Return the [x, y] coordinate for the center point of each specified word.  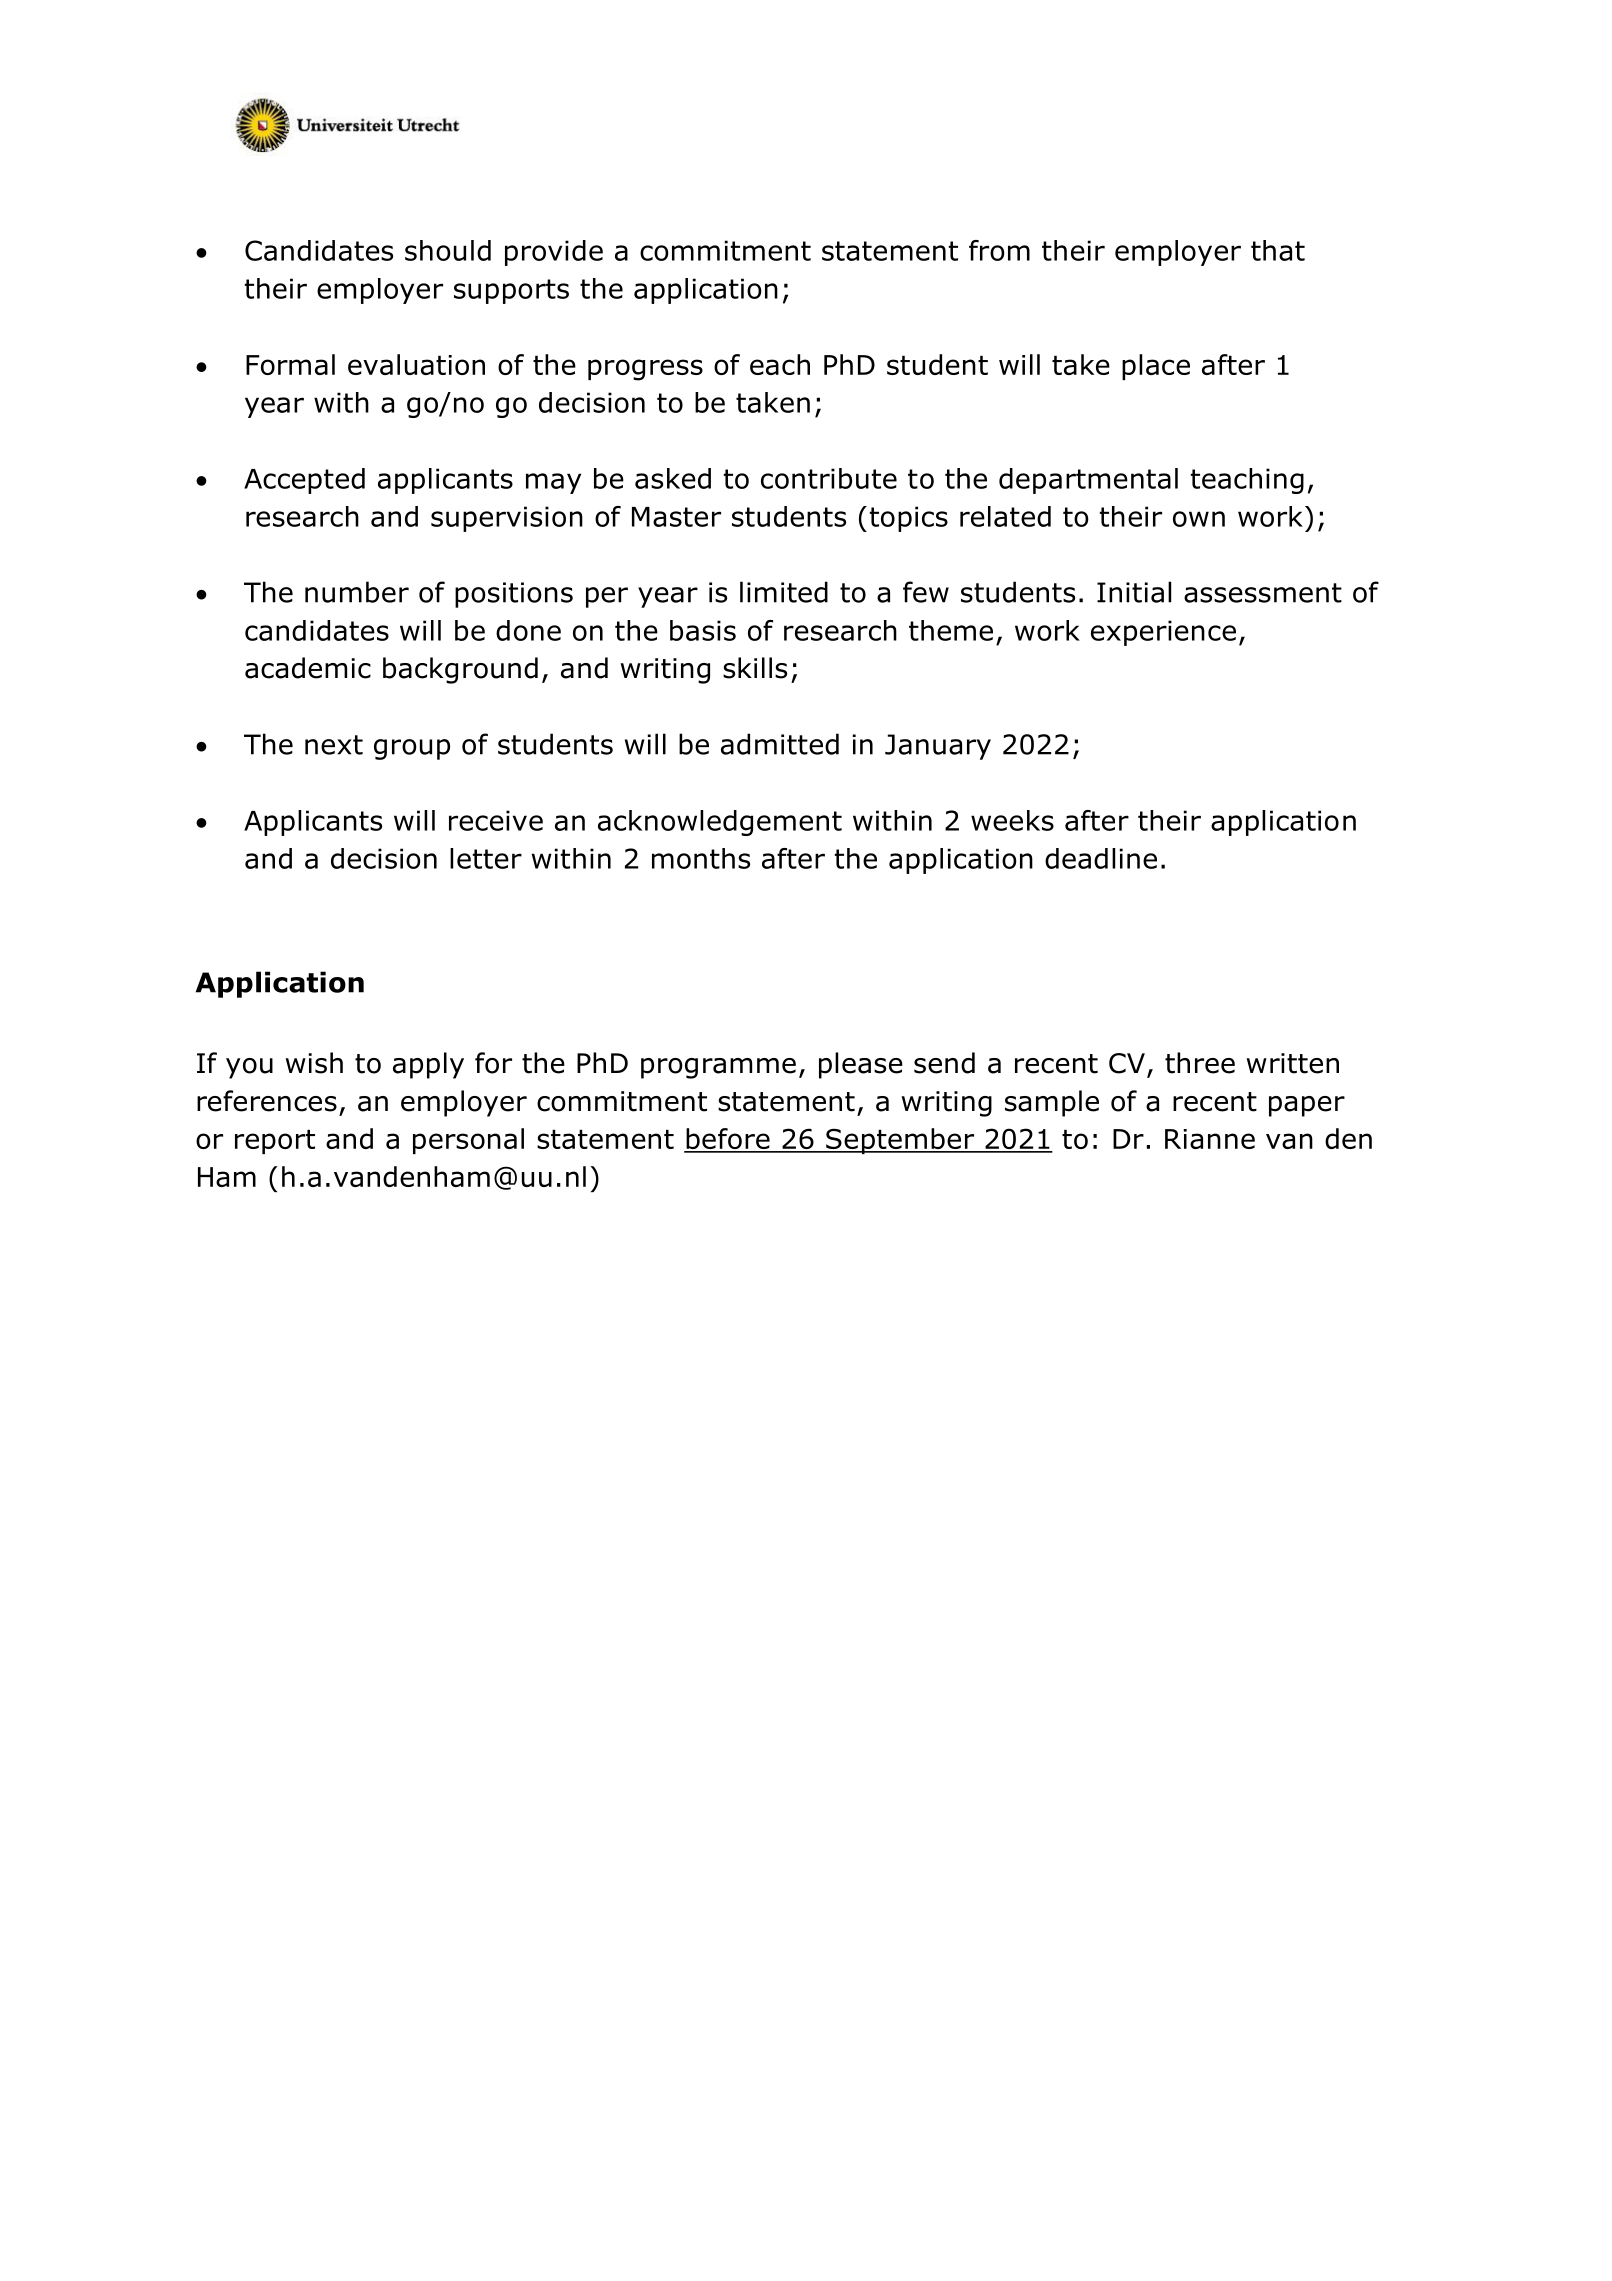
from [999, 250]
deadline [1101, 858]
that [1278, 250]
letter [486, 858]
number [357, 592]
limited [784, 592]
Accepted [304, 481]
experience [1163, 633]
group [412, 749]
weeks [1012, 820]
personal [468, 1141]
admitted [780, 744]
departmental [1088, 481]
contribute [829, 478]
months [701, 858]
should [448, 250]
